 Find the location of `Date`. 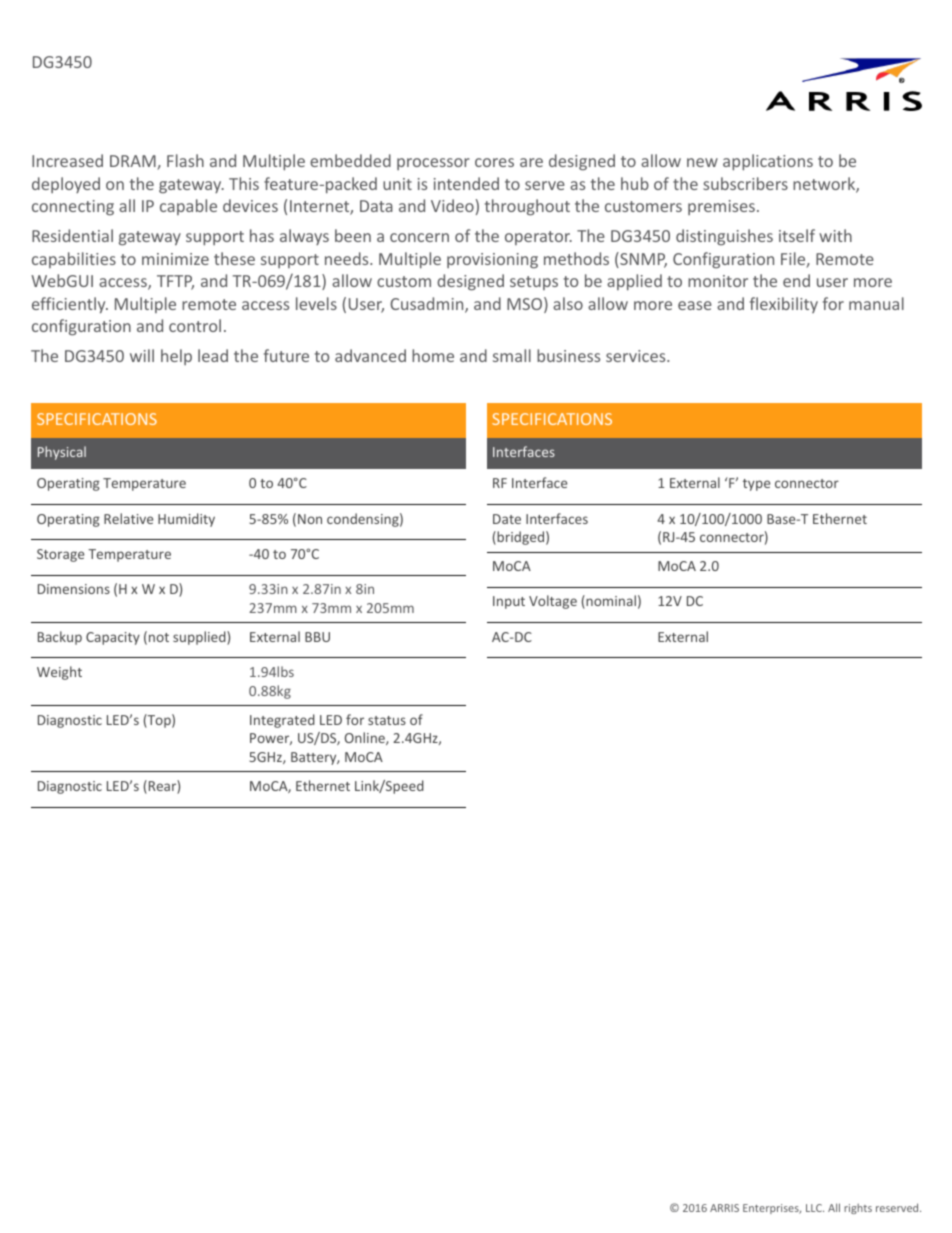

Date is located at coordinates (507, 519).
